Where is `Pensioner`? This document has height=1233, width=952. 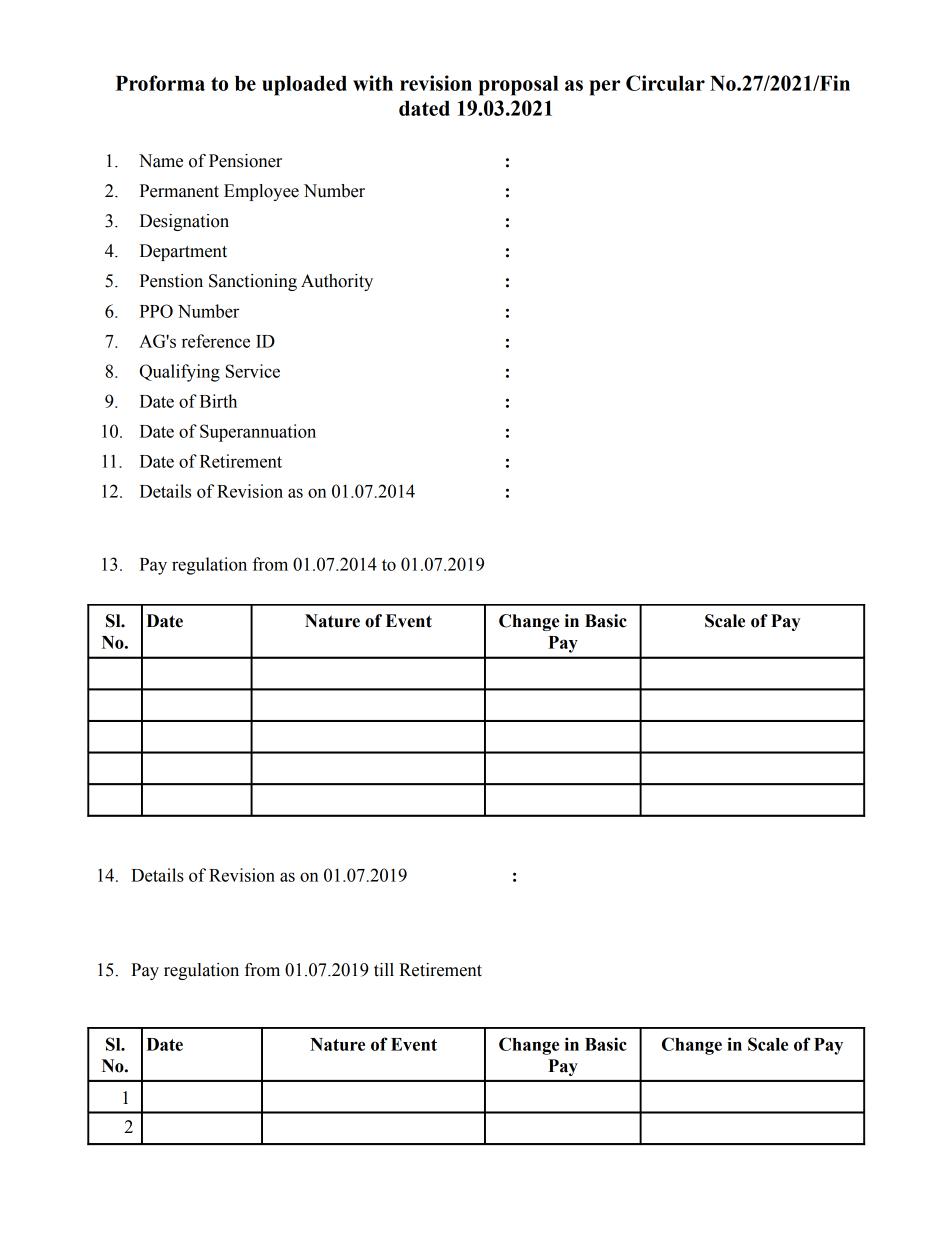 Pensioner is located at coordinates (245, 161).
